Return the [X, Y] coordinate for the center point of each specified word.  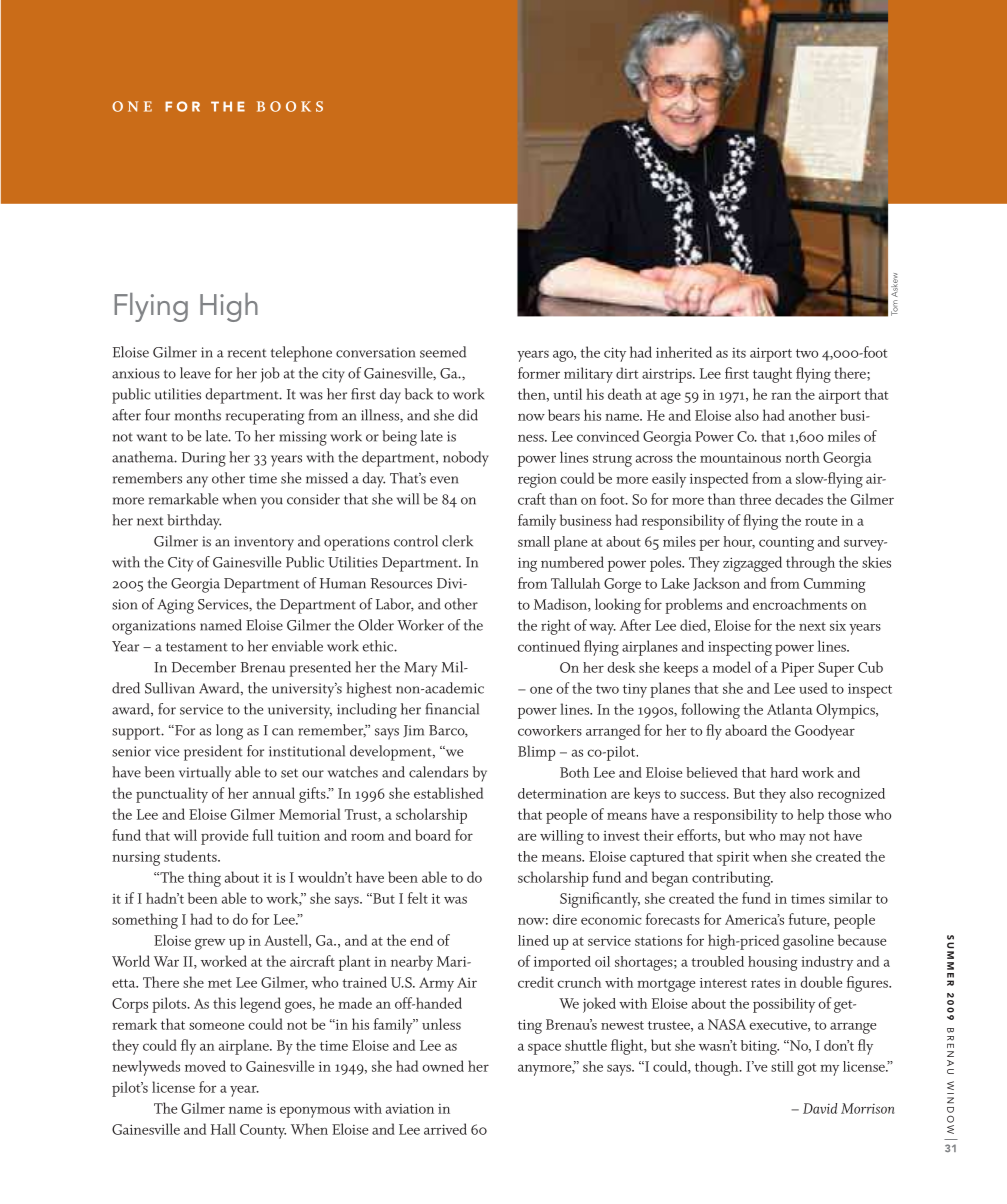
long [229, 732]
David [820, 1108]
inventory [264, 543]
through [810, 564]
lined [533, 940]
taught [772, 375]
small [534, 541]
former [539, 373]
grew [210, 944]
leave [195, 373]
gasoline [808, 942]
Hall [223, 1129]
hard [784, 772]
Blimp [536, 753]
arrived [445, 1129]
